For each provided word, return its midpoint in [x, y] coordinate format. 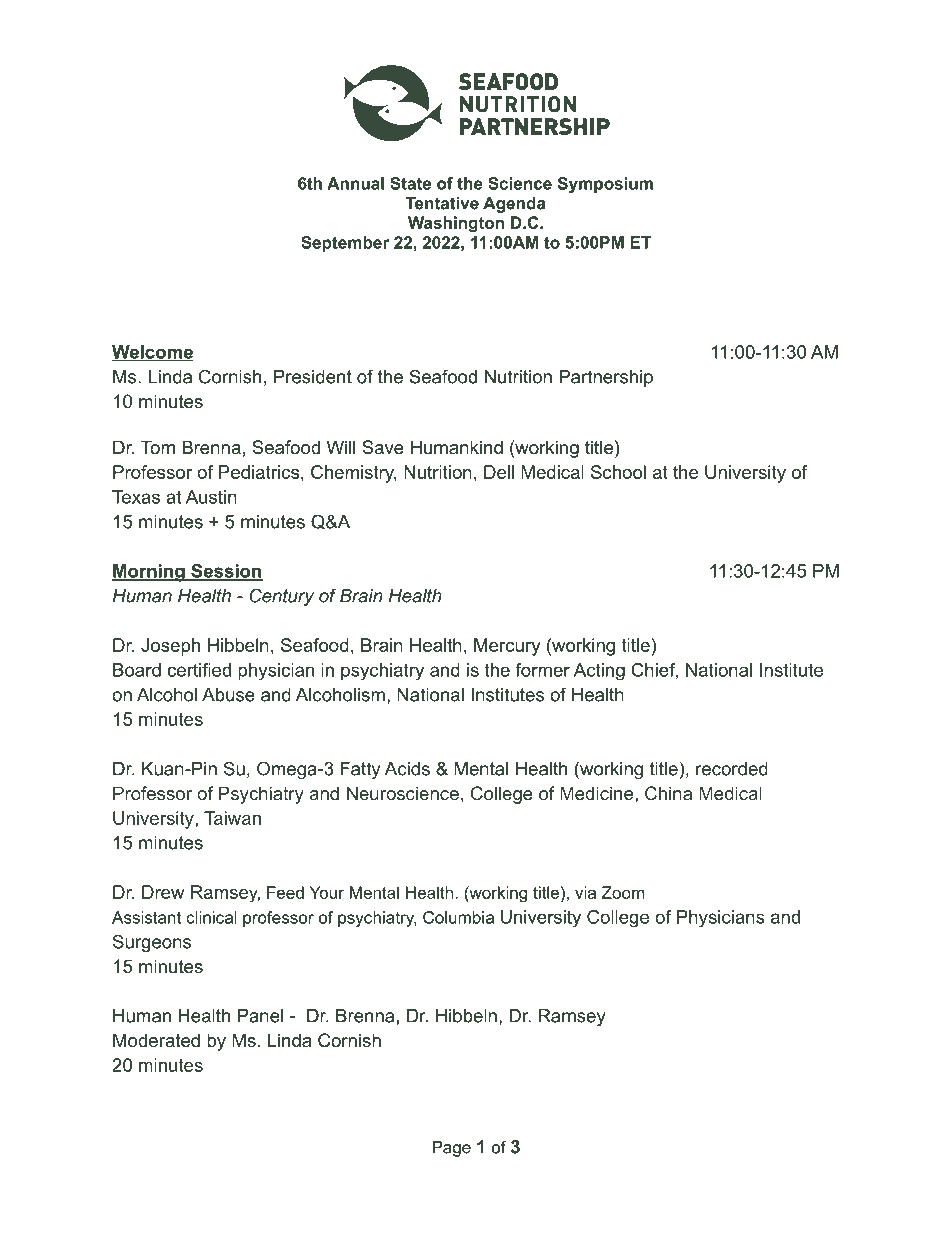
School [618, 472]
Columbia [458, 917]
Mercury [507, 647]
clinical [211, 917]
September [345, 244]
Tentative [442, 203]
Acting [599, 671]
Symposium [605, 185]
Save [383, 447]
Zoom [623, 892]
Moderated [156, 1040]
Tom [158, 447]
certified [199, 670]
